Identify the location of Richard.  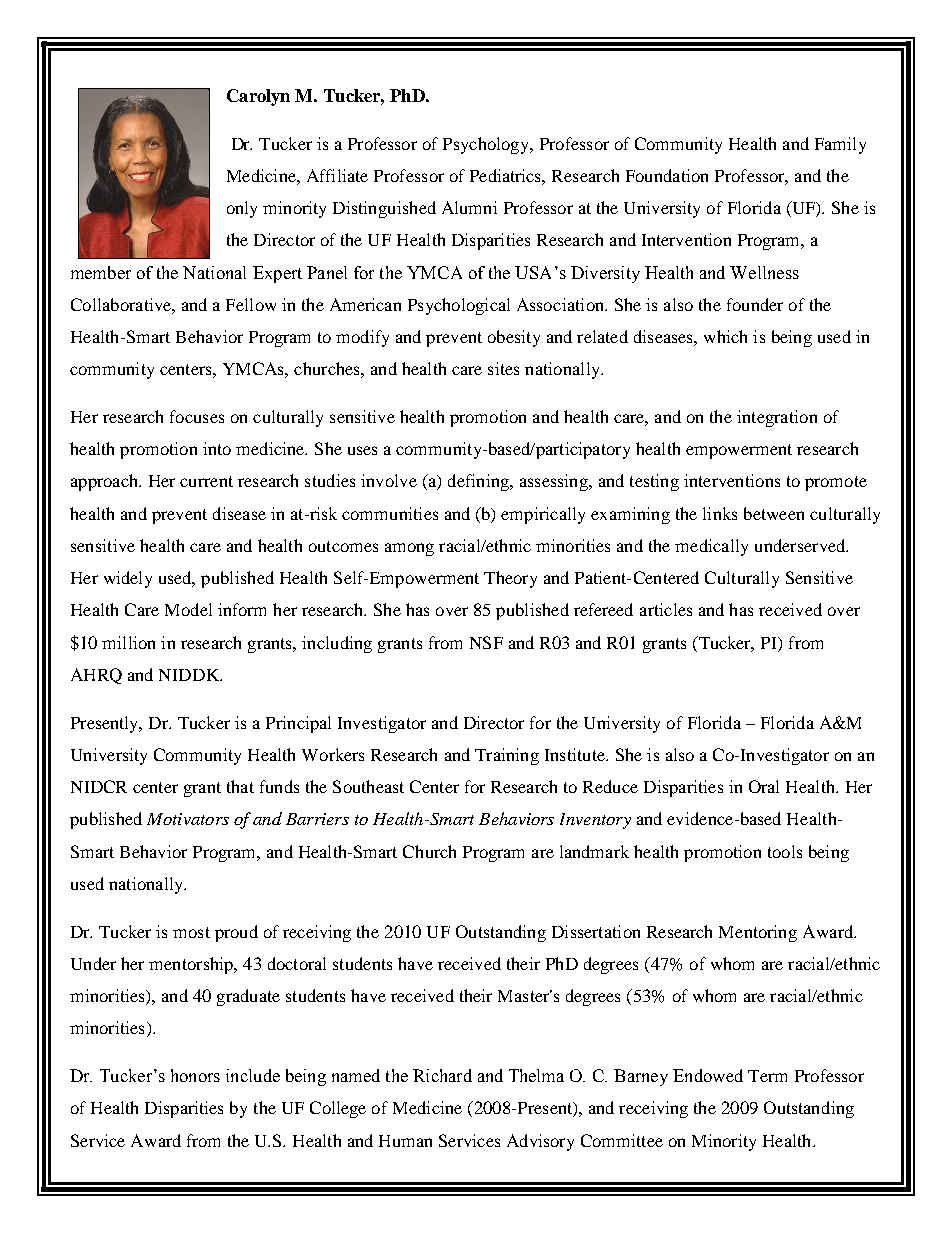
(442, 1075).
